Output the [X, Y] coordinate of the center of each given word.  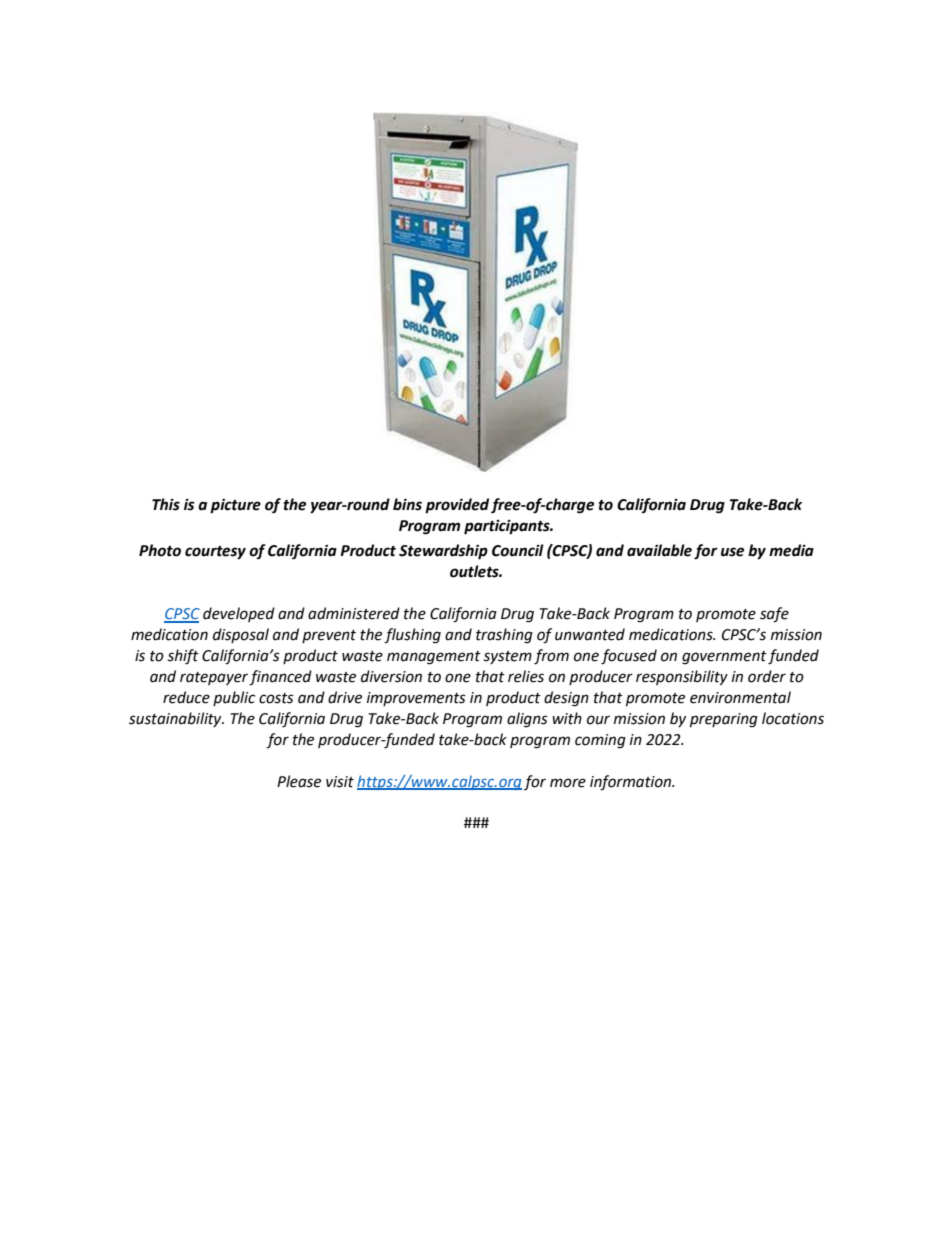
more [568, 783]
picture [235, 506]
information [632, 783]
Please [299, 781]
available [659, 550]
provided [457, 506]
